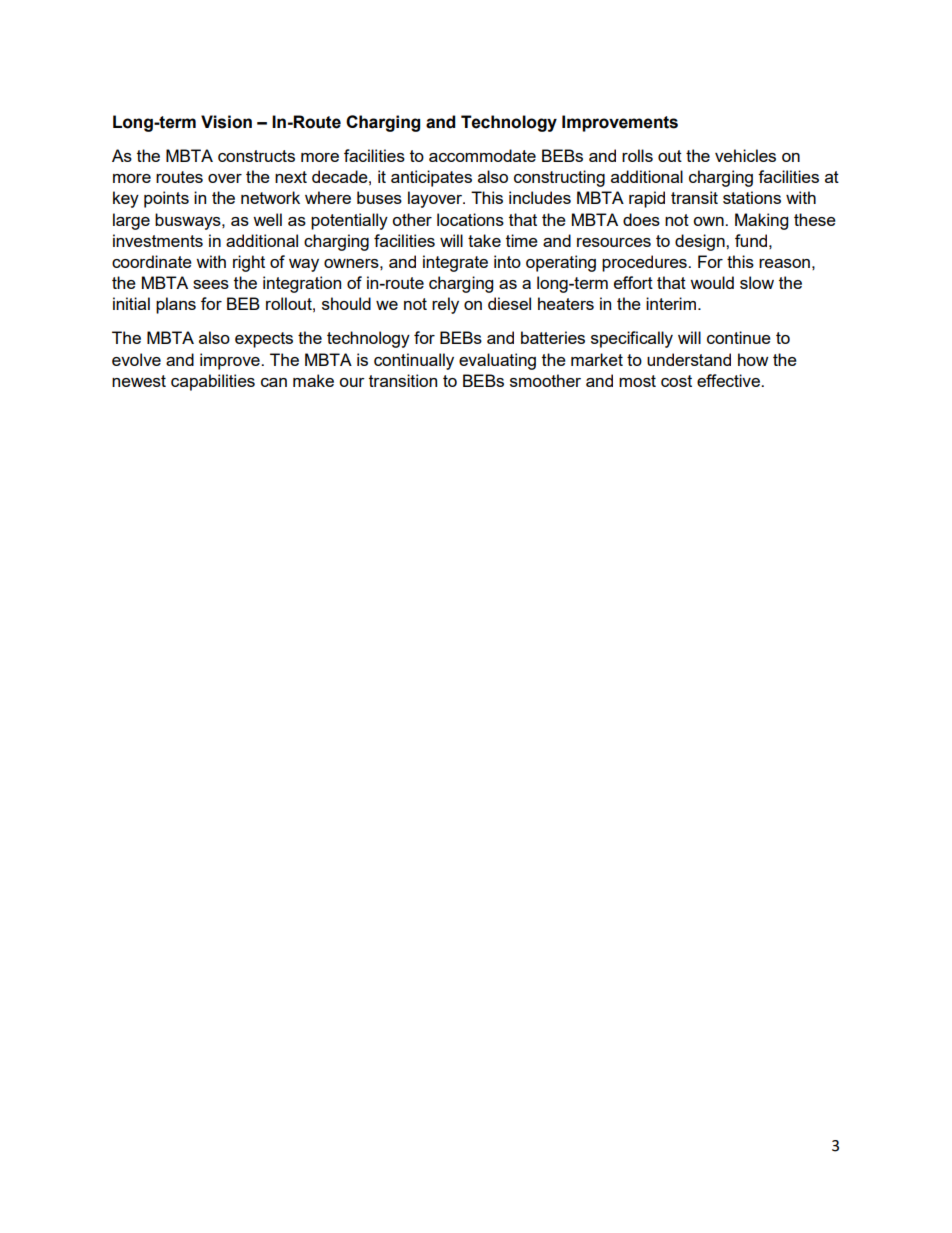 Image resolution: width=952 pixels, height=1233 pixels. What do you see at coordinates (482, 155) in the screenshot?
I see `accommodate` at bounding box center [482, 155].
